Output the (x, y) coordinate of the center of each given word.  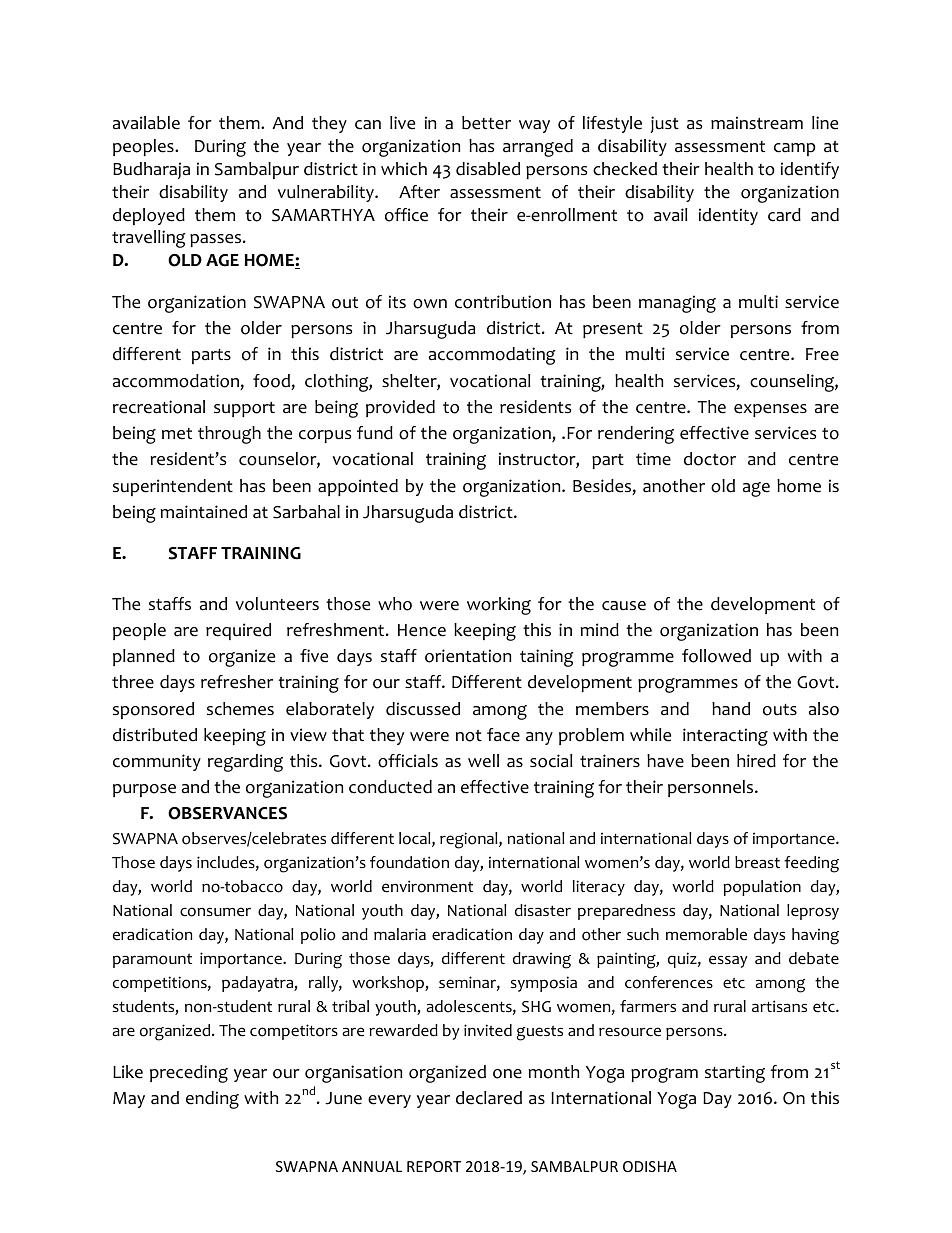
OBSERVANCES (227, 813)
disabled (488, 169)
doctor (710, 459)
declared (489, 1098)
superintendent (173, 487)
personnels (712, 788)
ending (212, 1100)
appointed (358, 487)
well (483, 761)
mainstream (757, 123)
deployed (149, 216)
